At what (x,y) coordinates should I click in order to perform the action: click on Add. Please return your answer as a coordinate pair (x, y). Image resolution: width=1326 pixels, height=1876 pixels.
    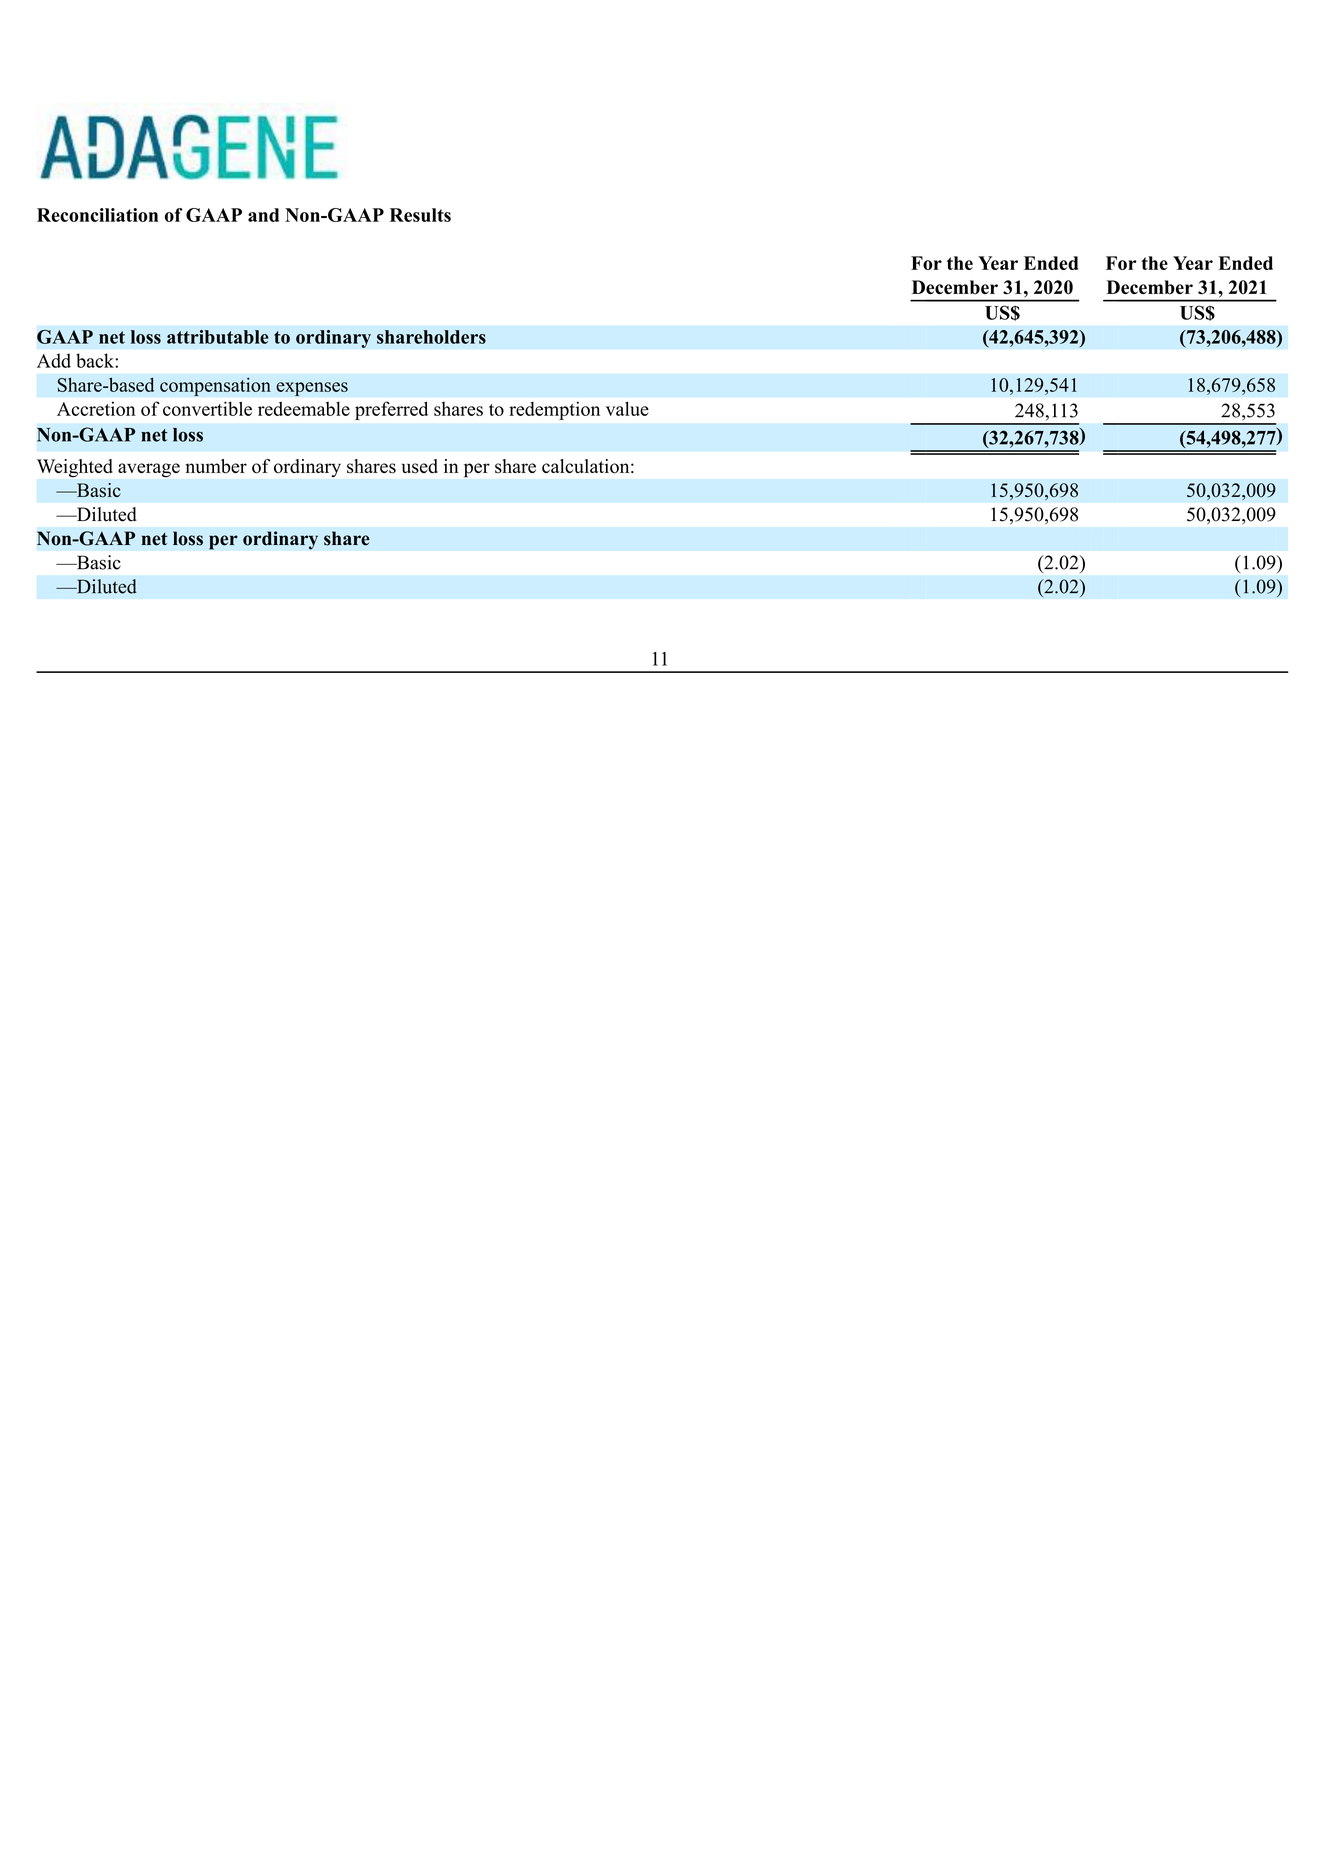
    Looking at the image, I should click on (54, 360).
